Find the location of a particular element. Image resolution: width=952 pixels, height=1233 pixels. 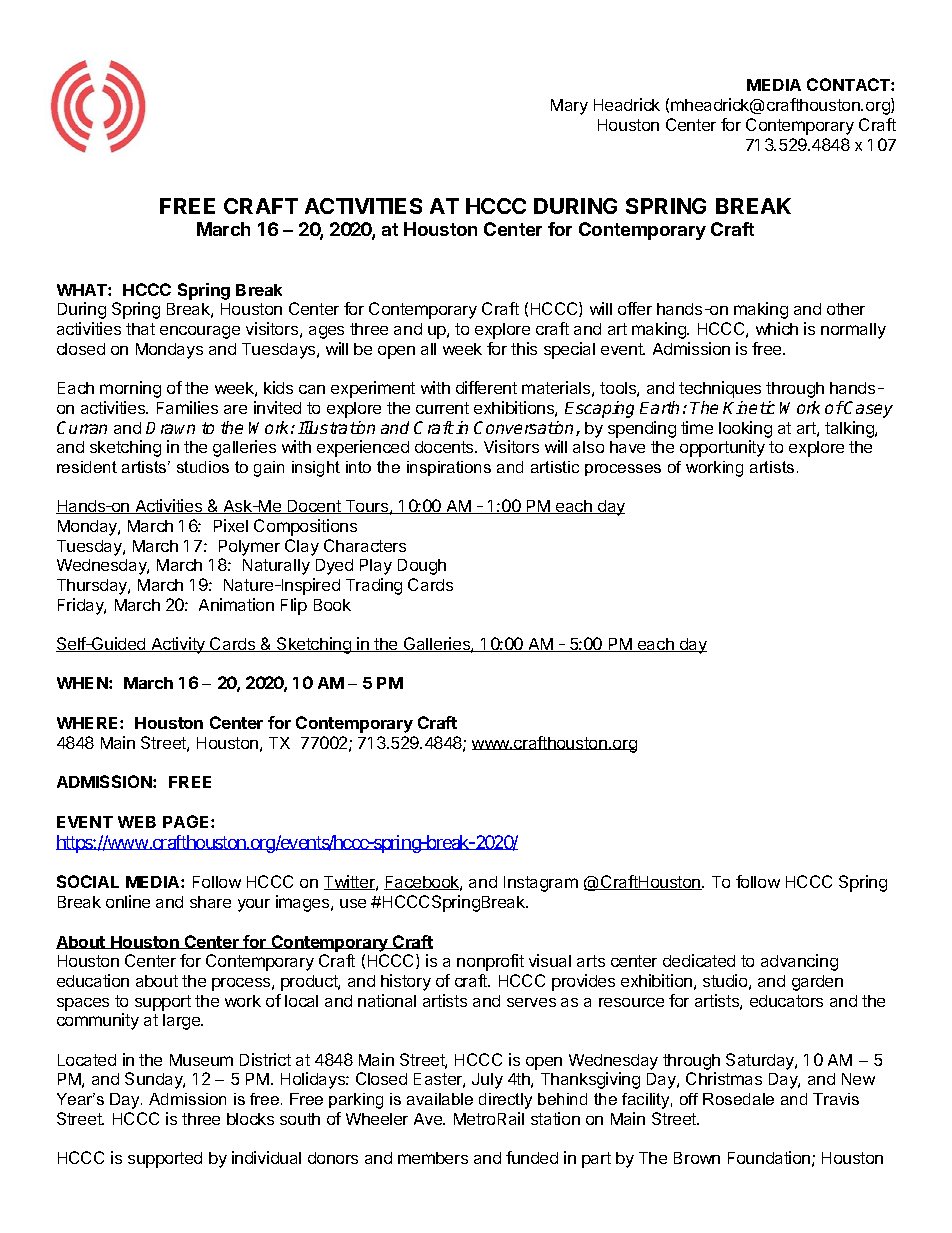

other is located at coordinates (846, 309).
